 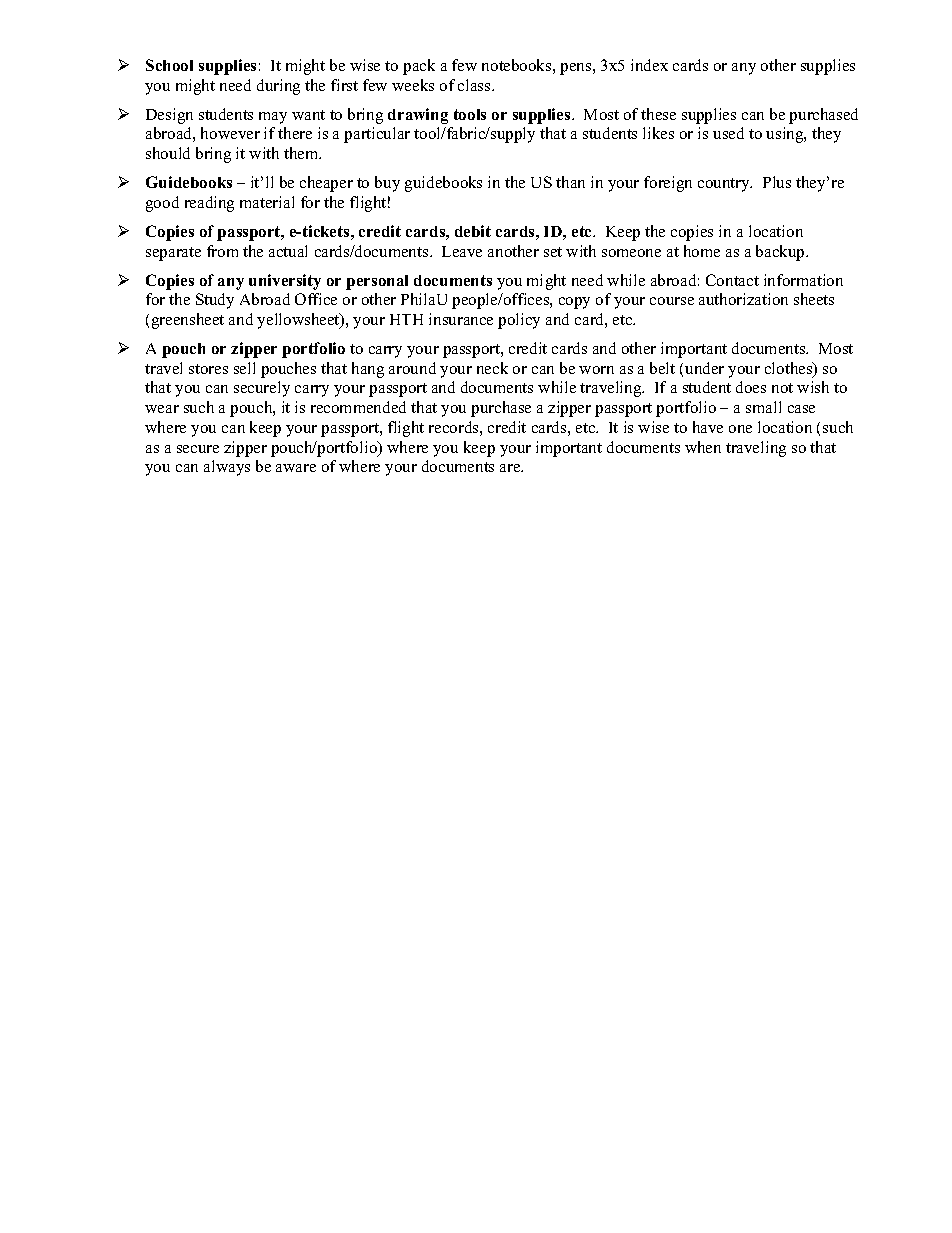 What do you see at coordinates (473, 231) in the document?
I see `debit` at bounding box center [473, 231].
